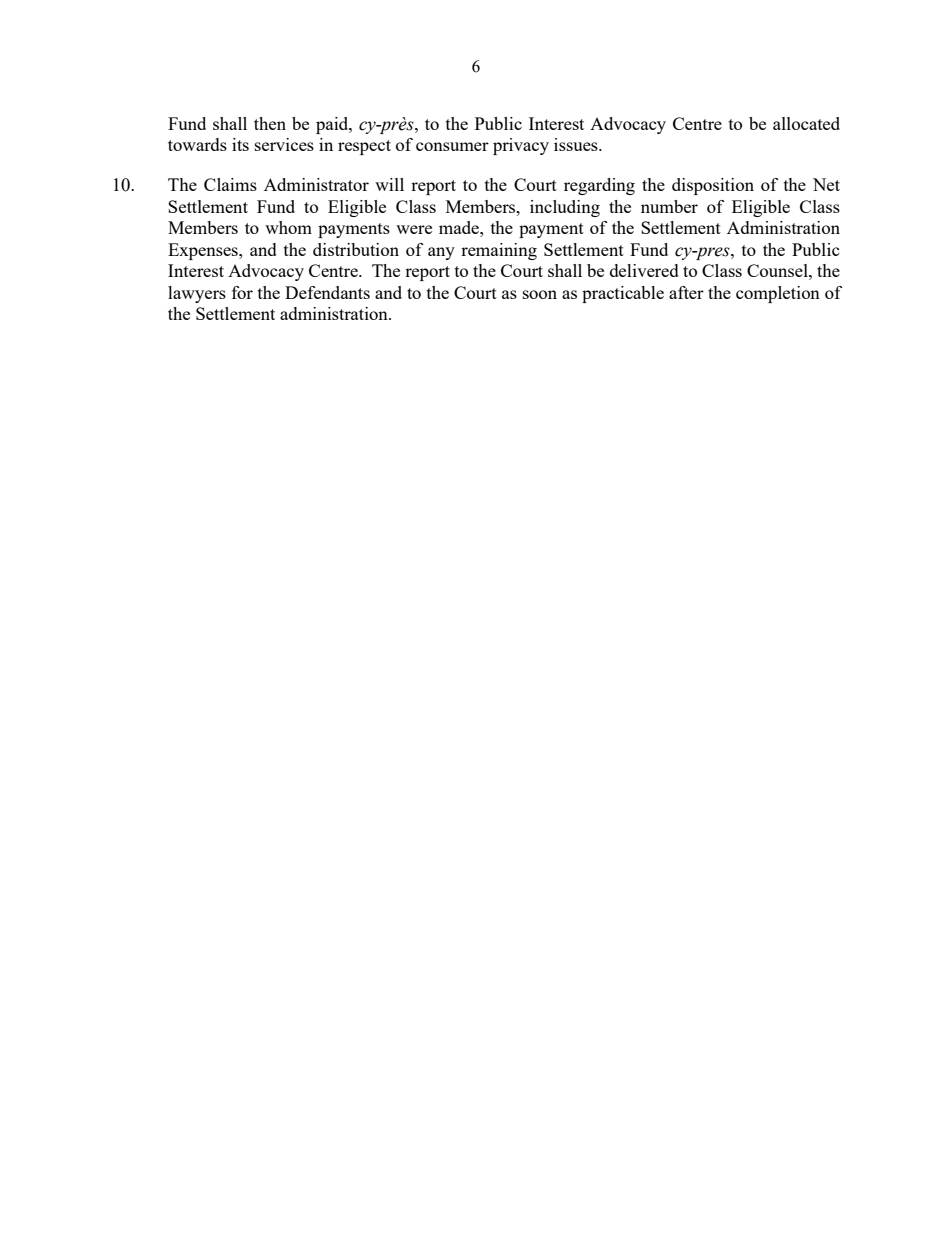 This screenshot has height=1233, width=952. What do you see at coordinates (499, 251) in the screenshot?
I see `remaining` at bounding box center [499, 251].
